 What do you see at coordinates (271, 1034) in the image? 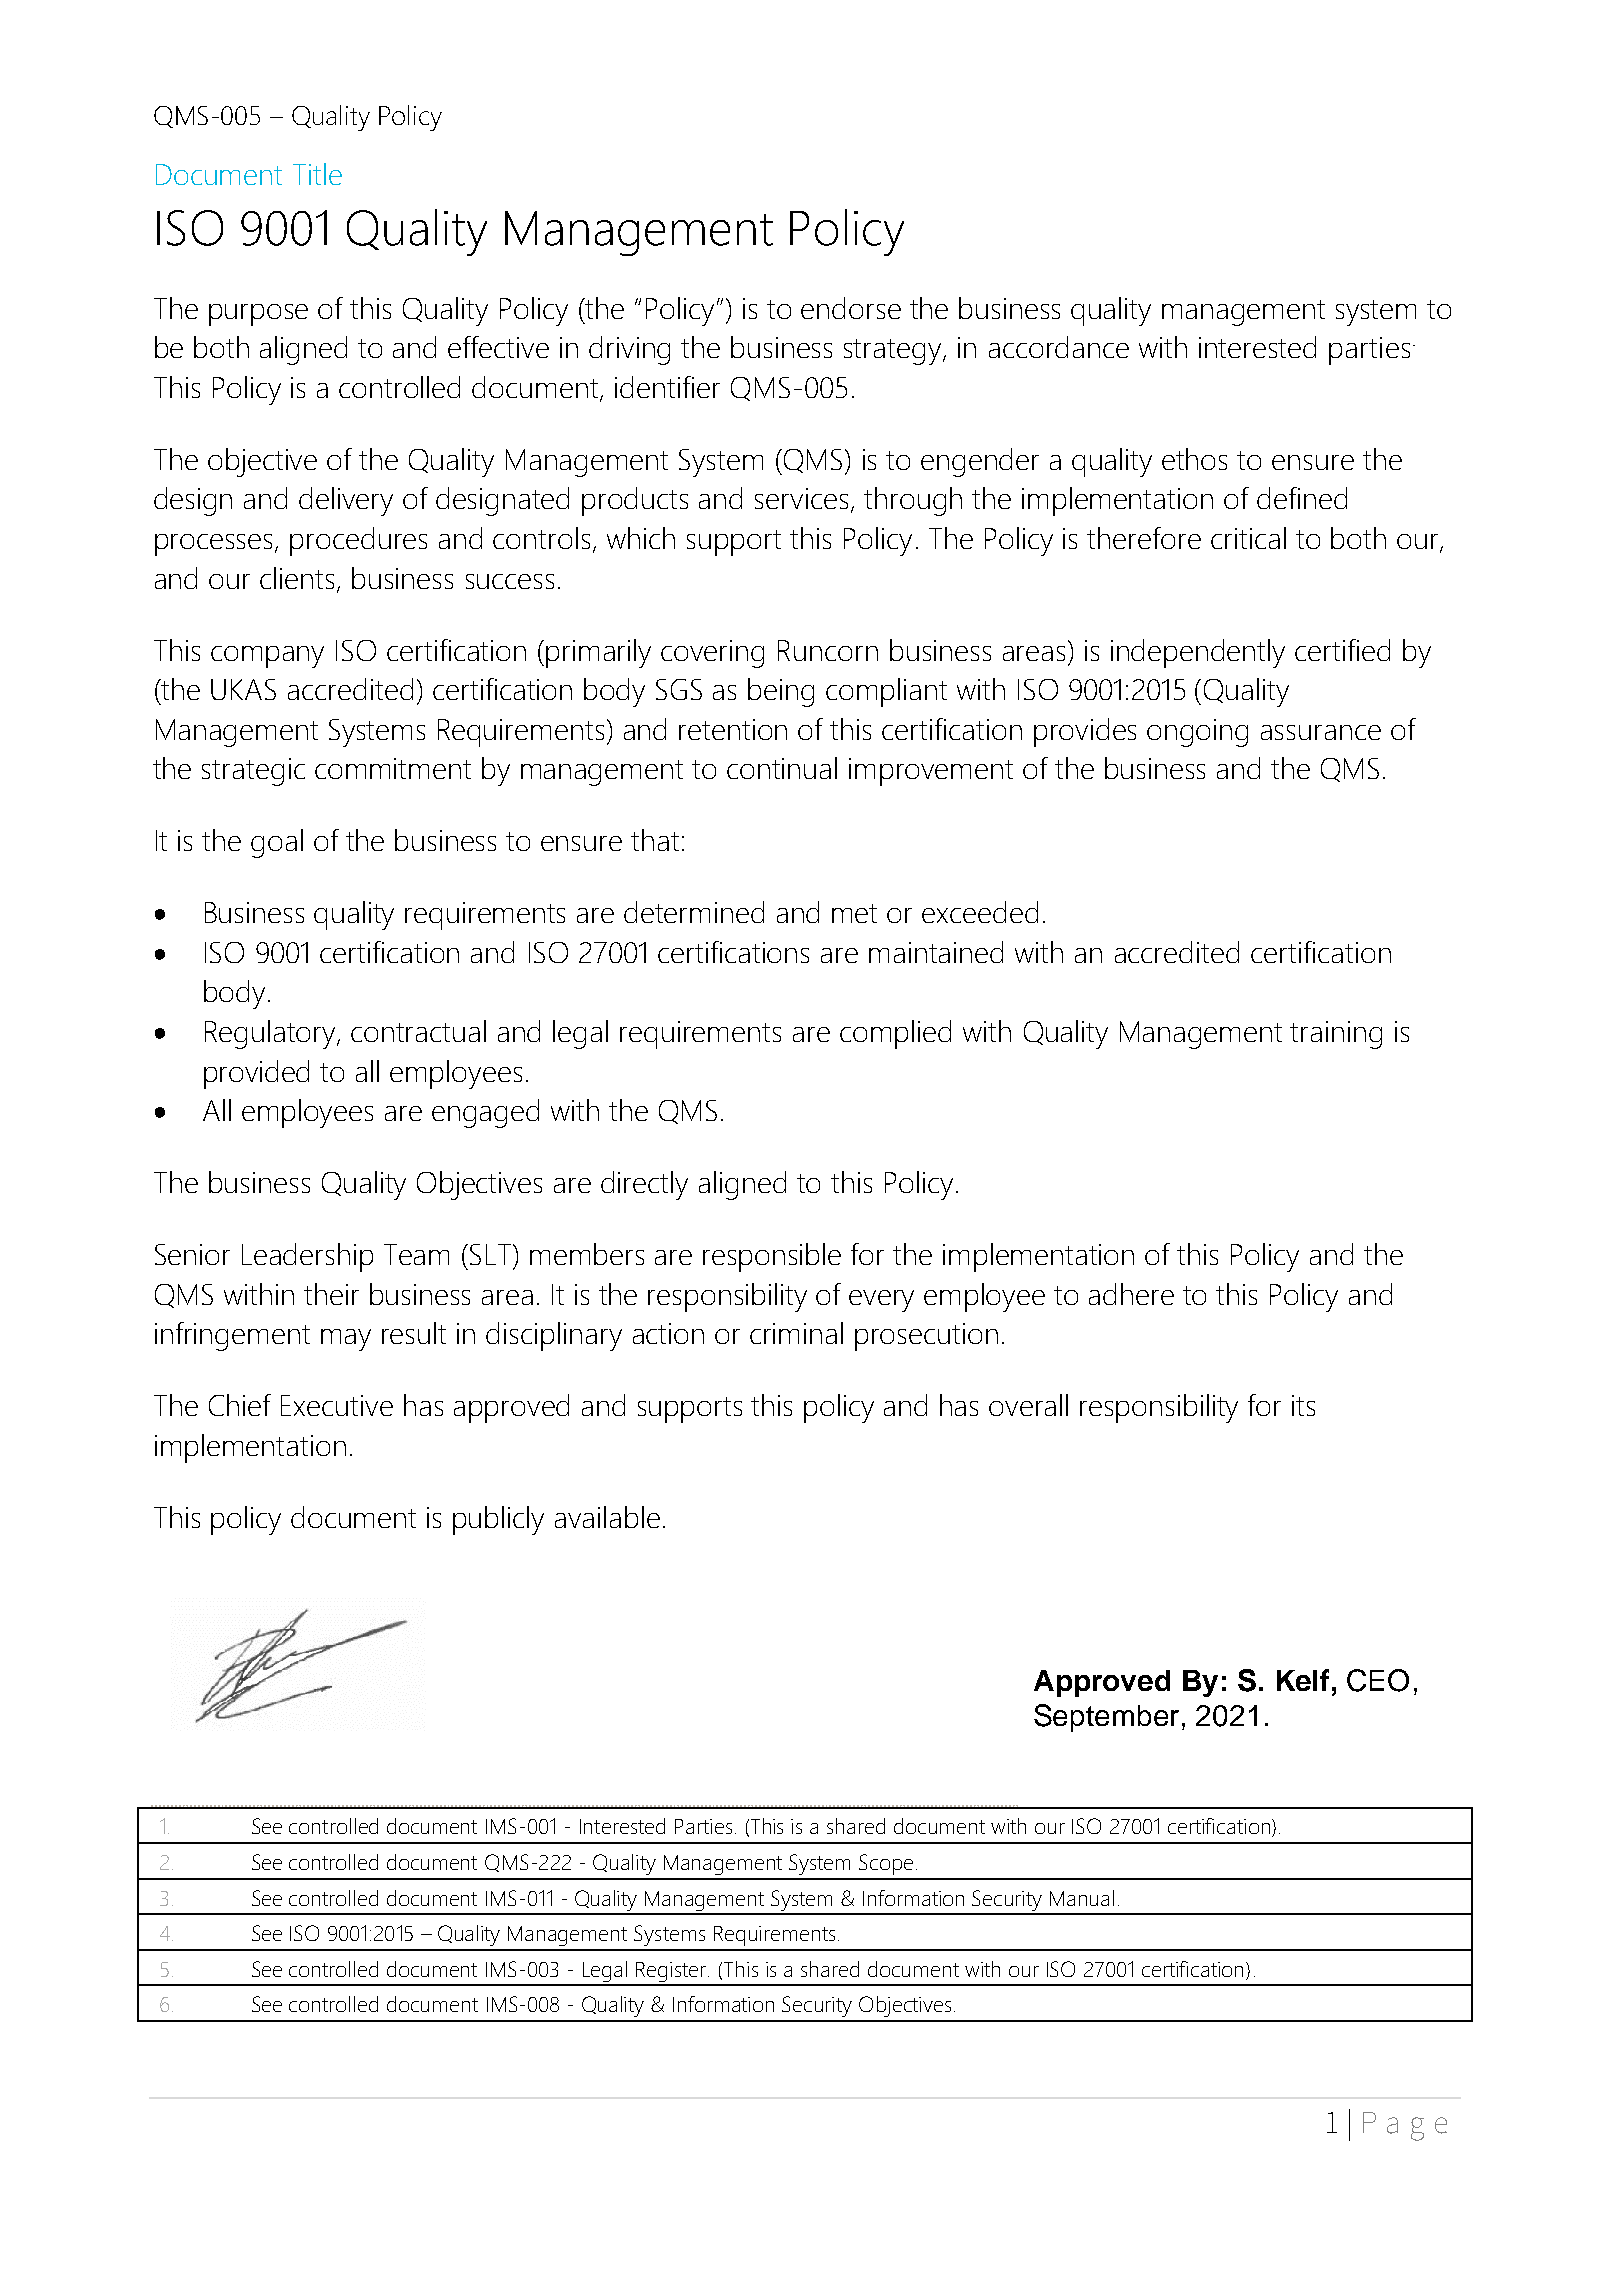
I see `Regulatory` at bounding box center [271, 1034].
